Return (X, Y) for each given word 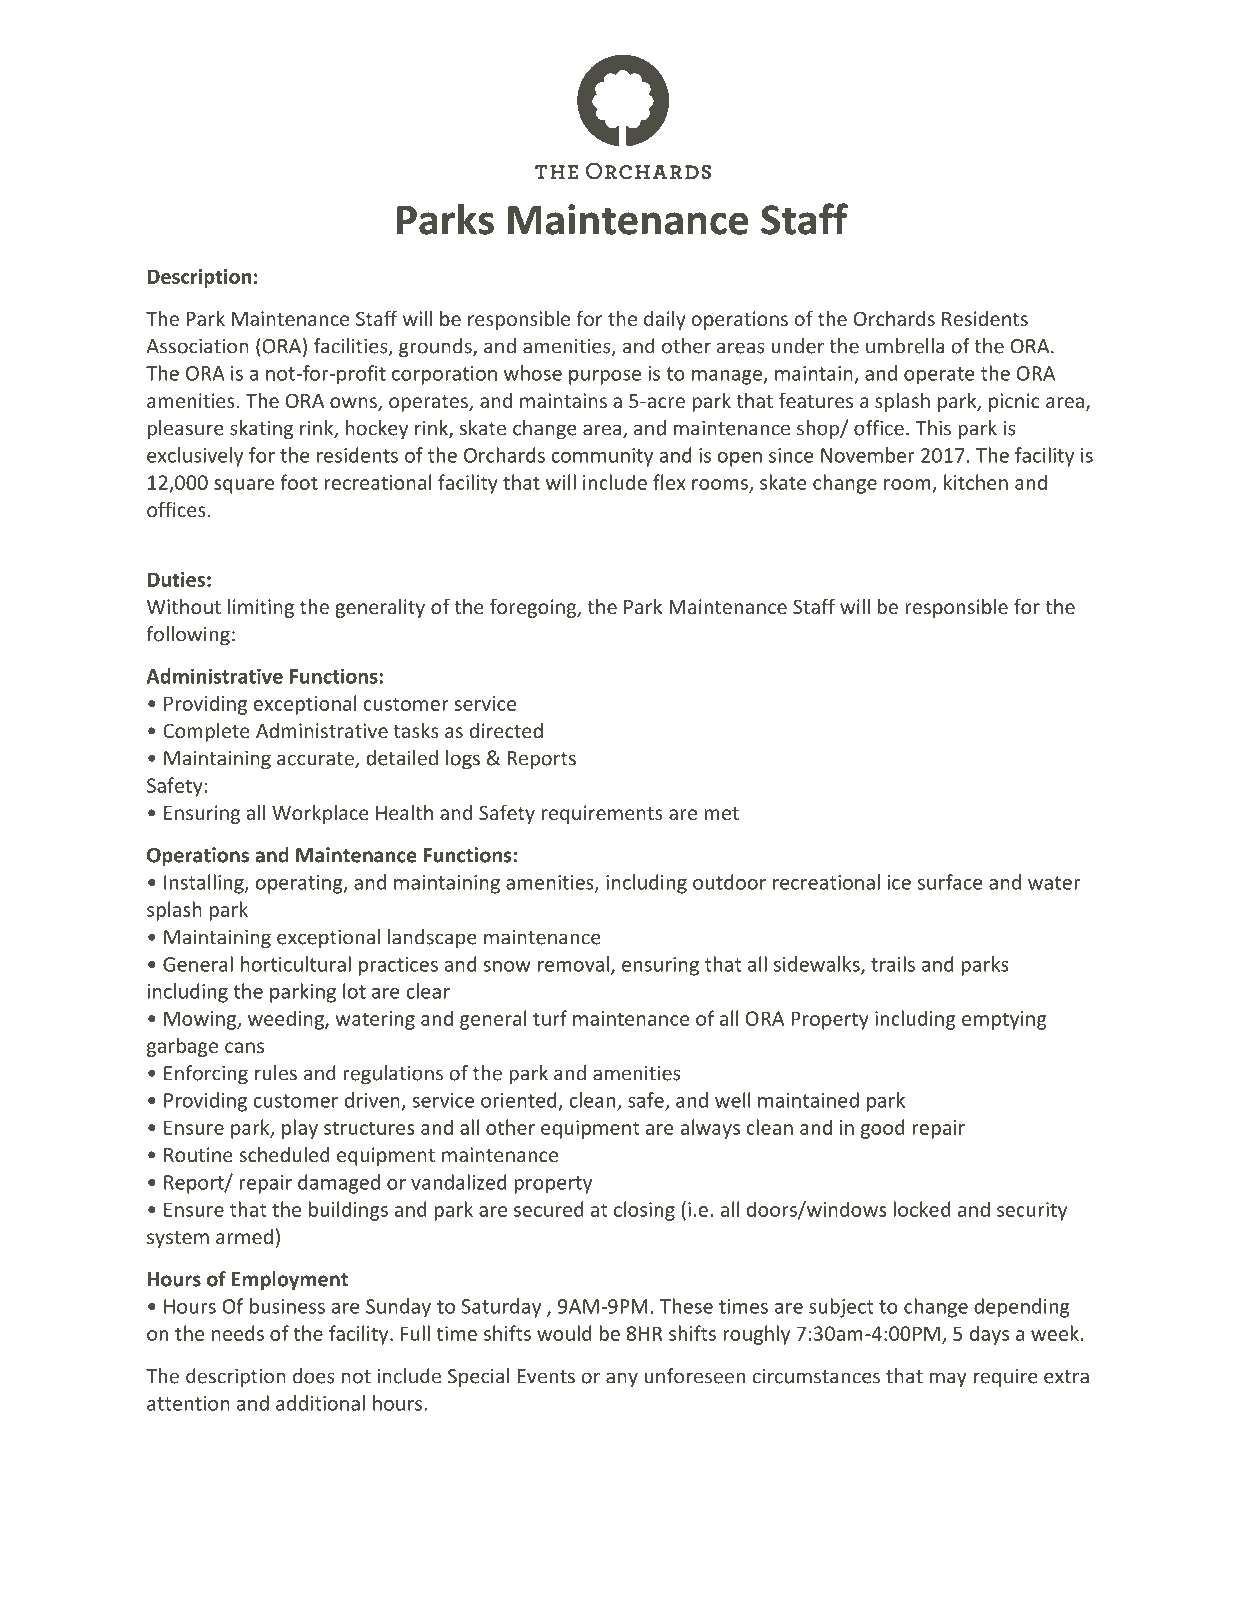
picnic (1014, 402)
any (622, 1379)
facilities (352, 347)
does (314, 1376)
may (948, 1379)
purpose (605, 377)
